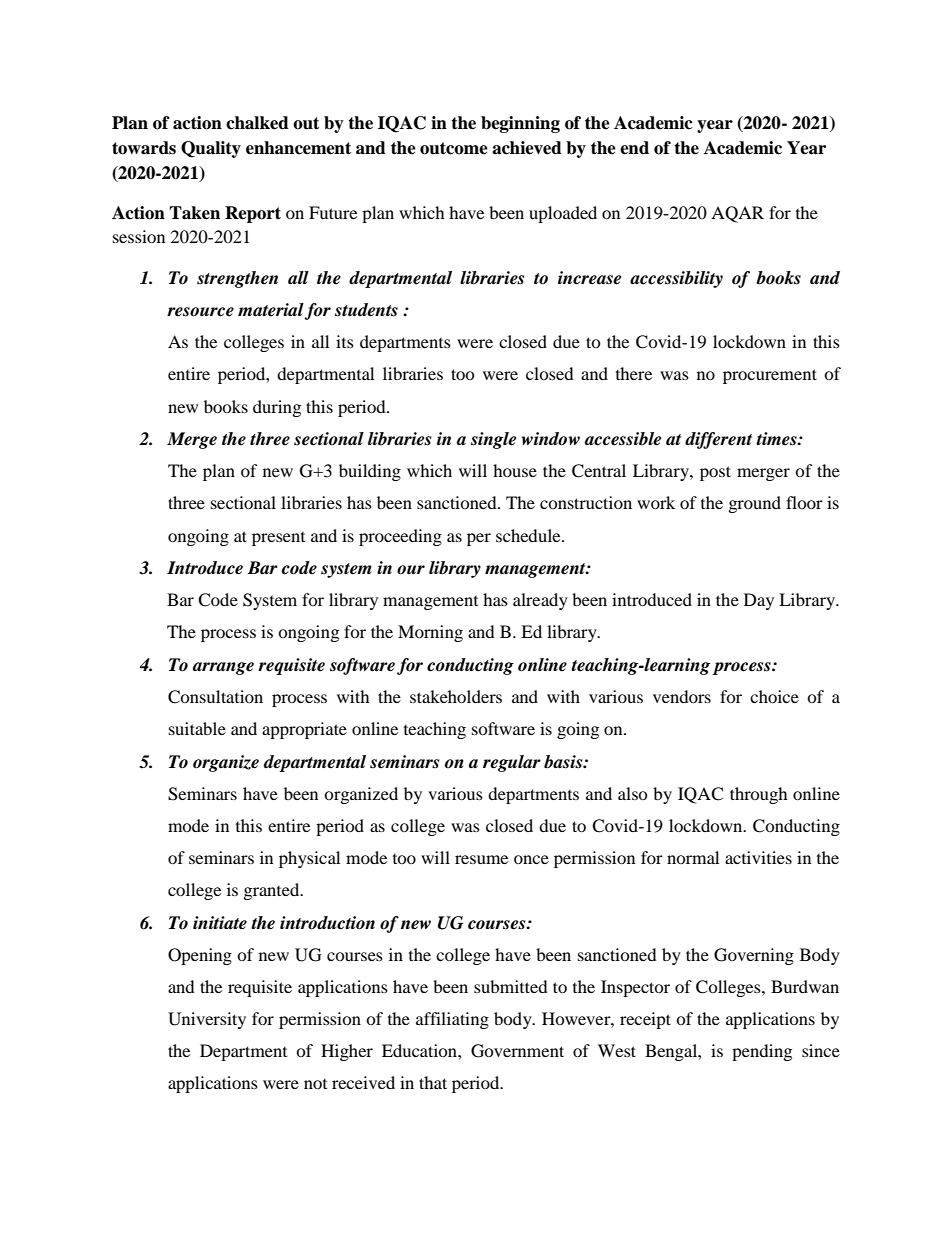 This page has width=952, height=1233. Describe the element at coordinates (540, 601) in the page. I see `already` at that location.
